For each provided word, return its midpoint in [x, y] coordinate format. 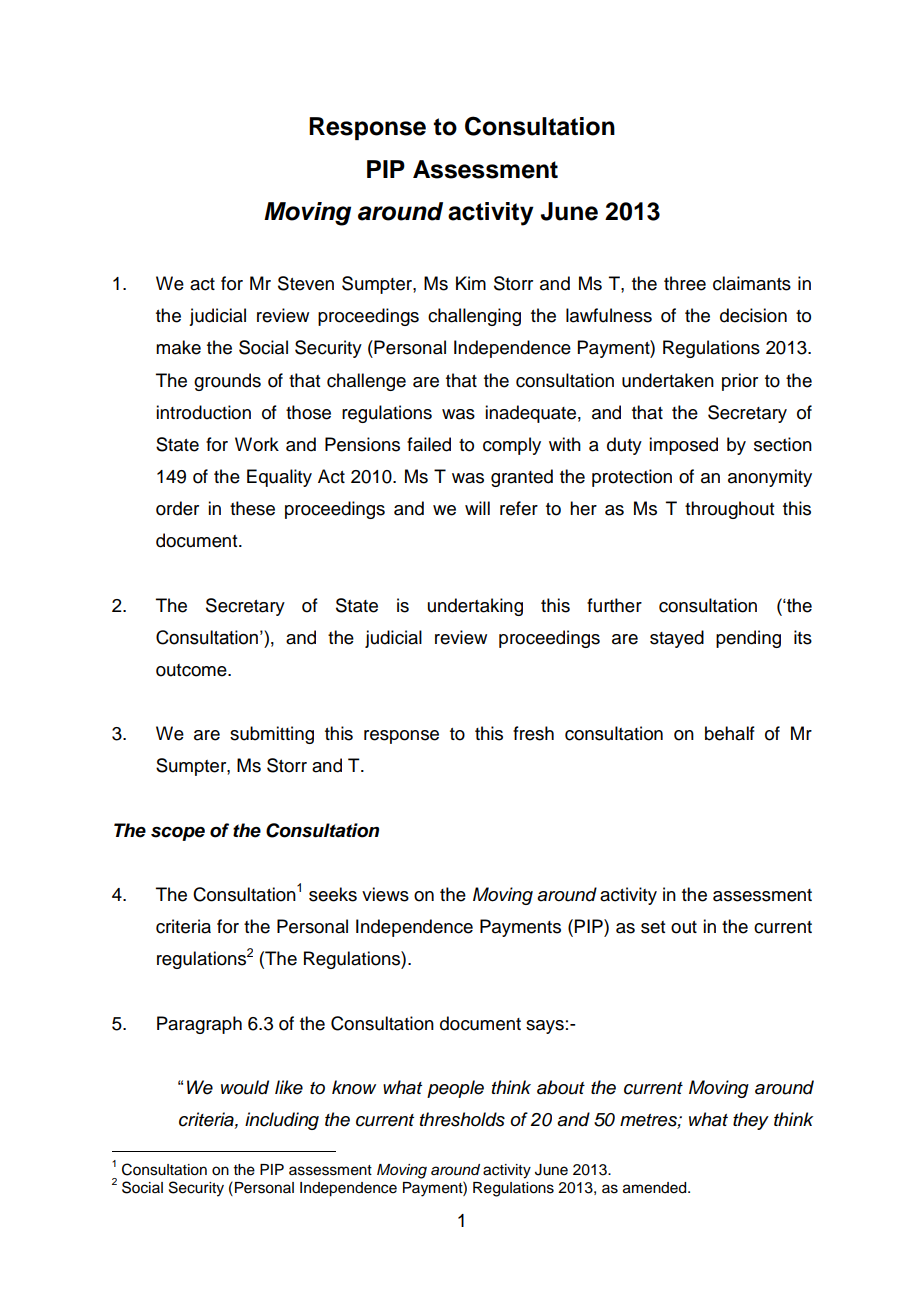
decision [753, 315]
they [751, 1121]
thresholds [462, 1119]
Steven [306, 283]
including [282, 1121]
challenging [474, 317]
